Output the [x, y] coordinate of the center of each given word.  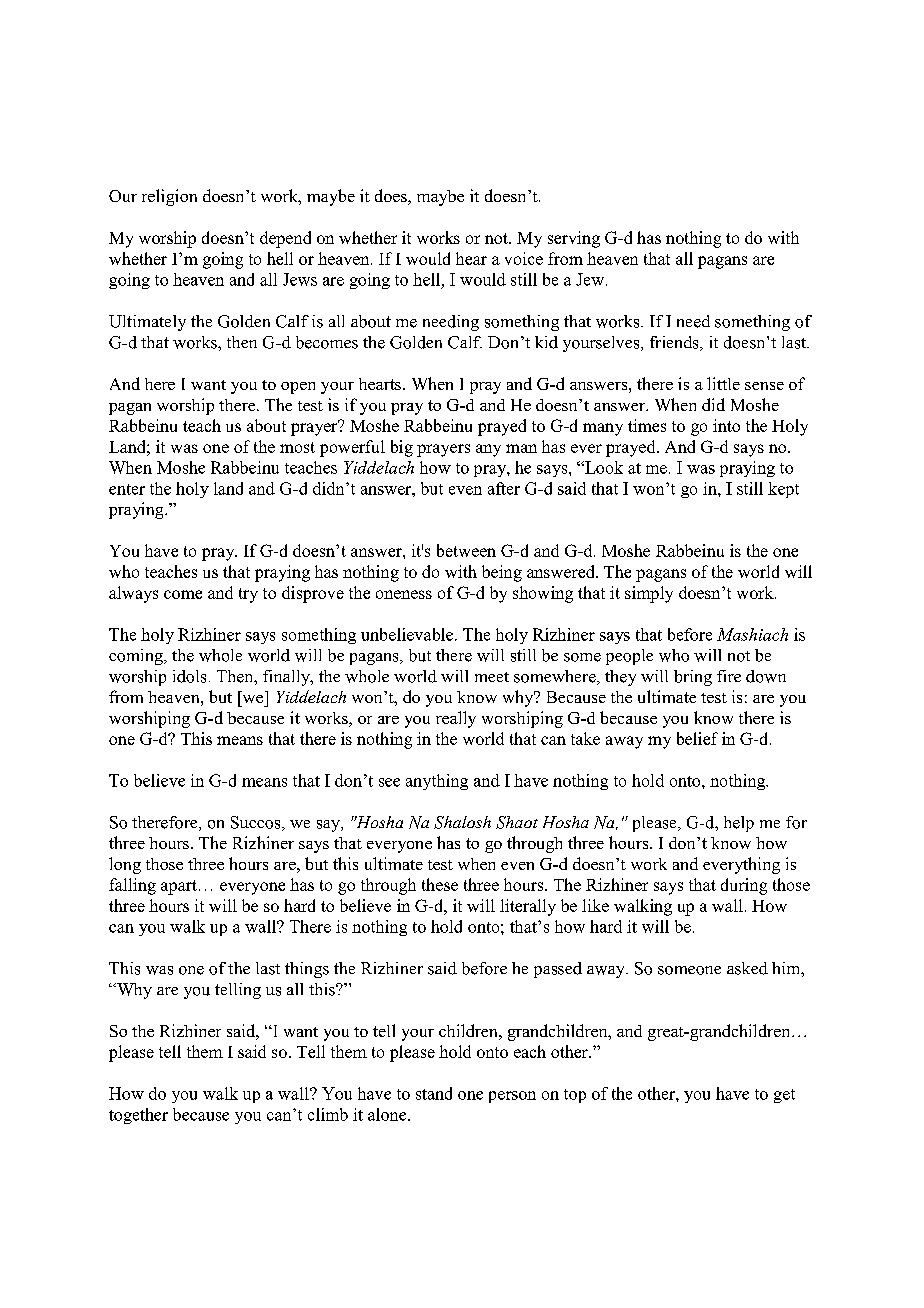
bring [693, 678]
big [402, 448]
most [297, 447]
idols [189, 676]
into [726, 425]
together [138, 1116]
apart [179, 887]
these [440, 884]
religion [169, 197]
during [744, 886]
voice [524, 258]
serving [574, 239]
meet [492, 677]
